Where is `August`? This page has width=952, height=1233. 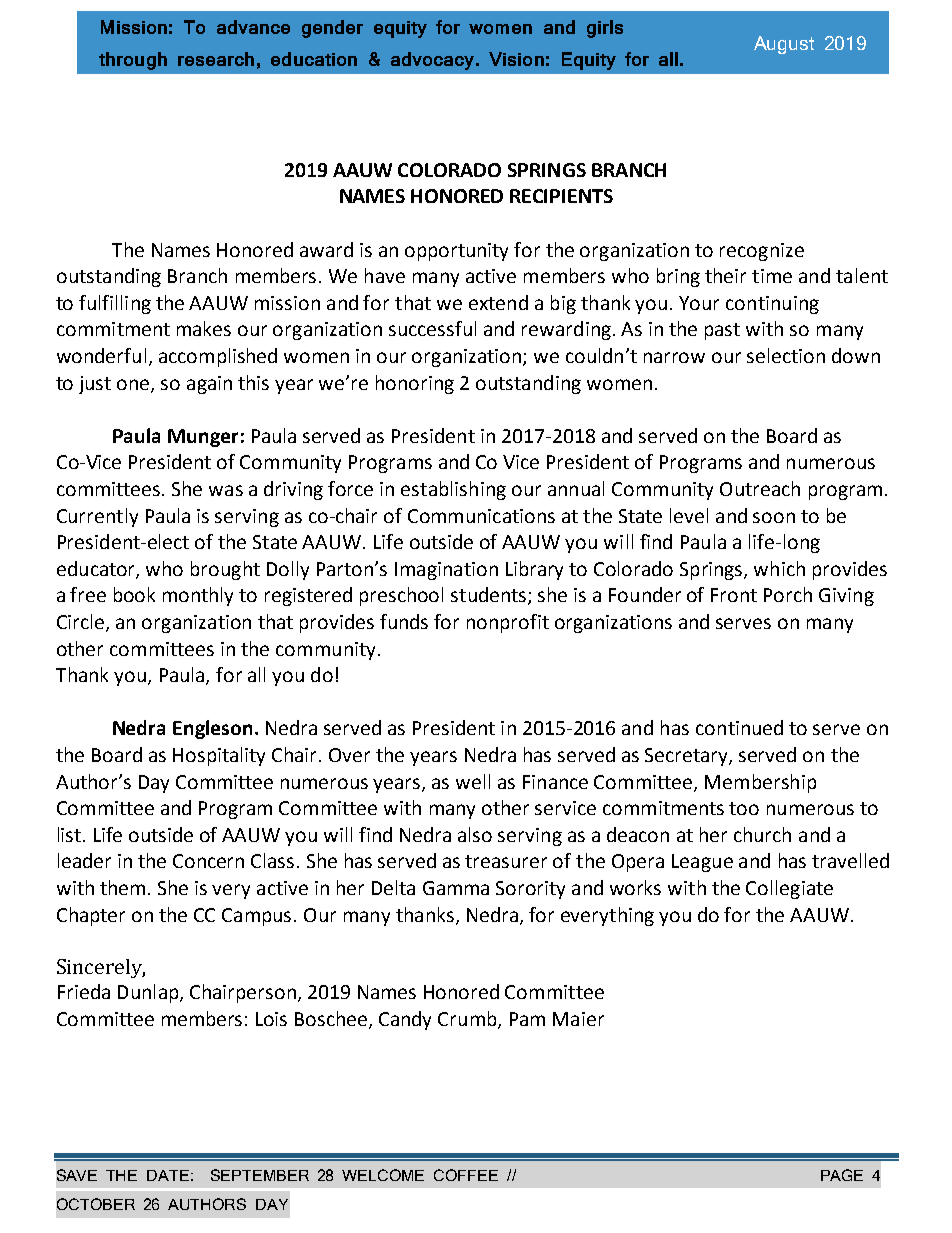 August is located at coordinates (784, 45).
